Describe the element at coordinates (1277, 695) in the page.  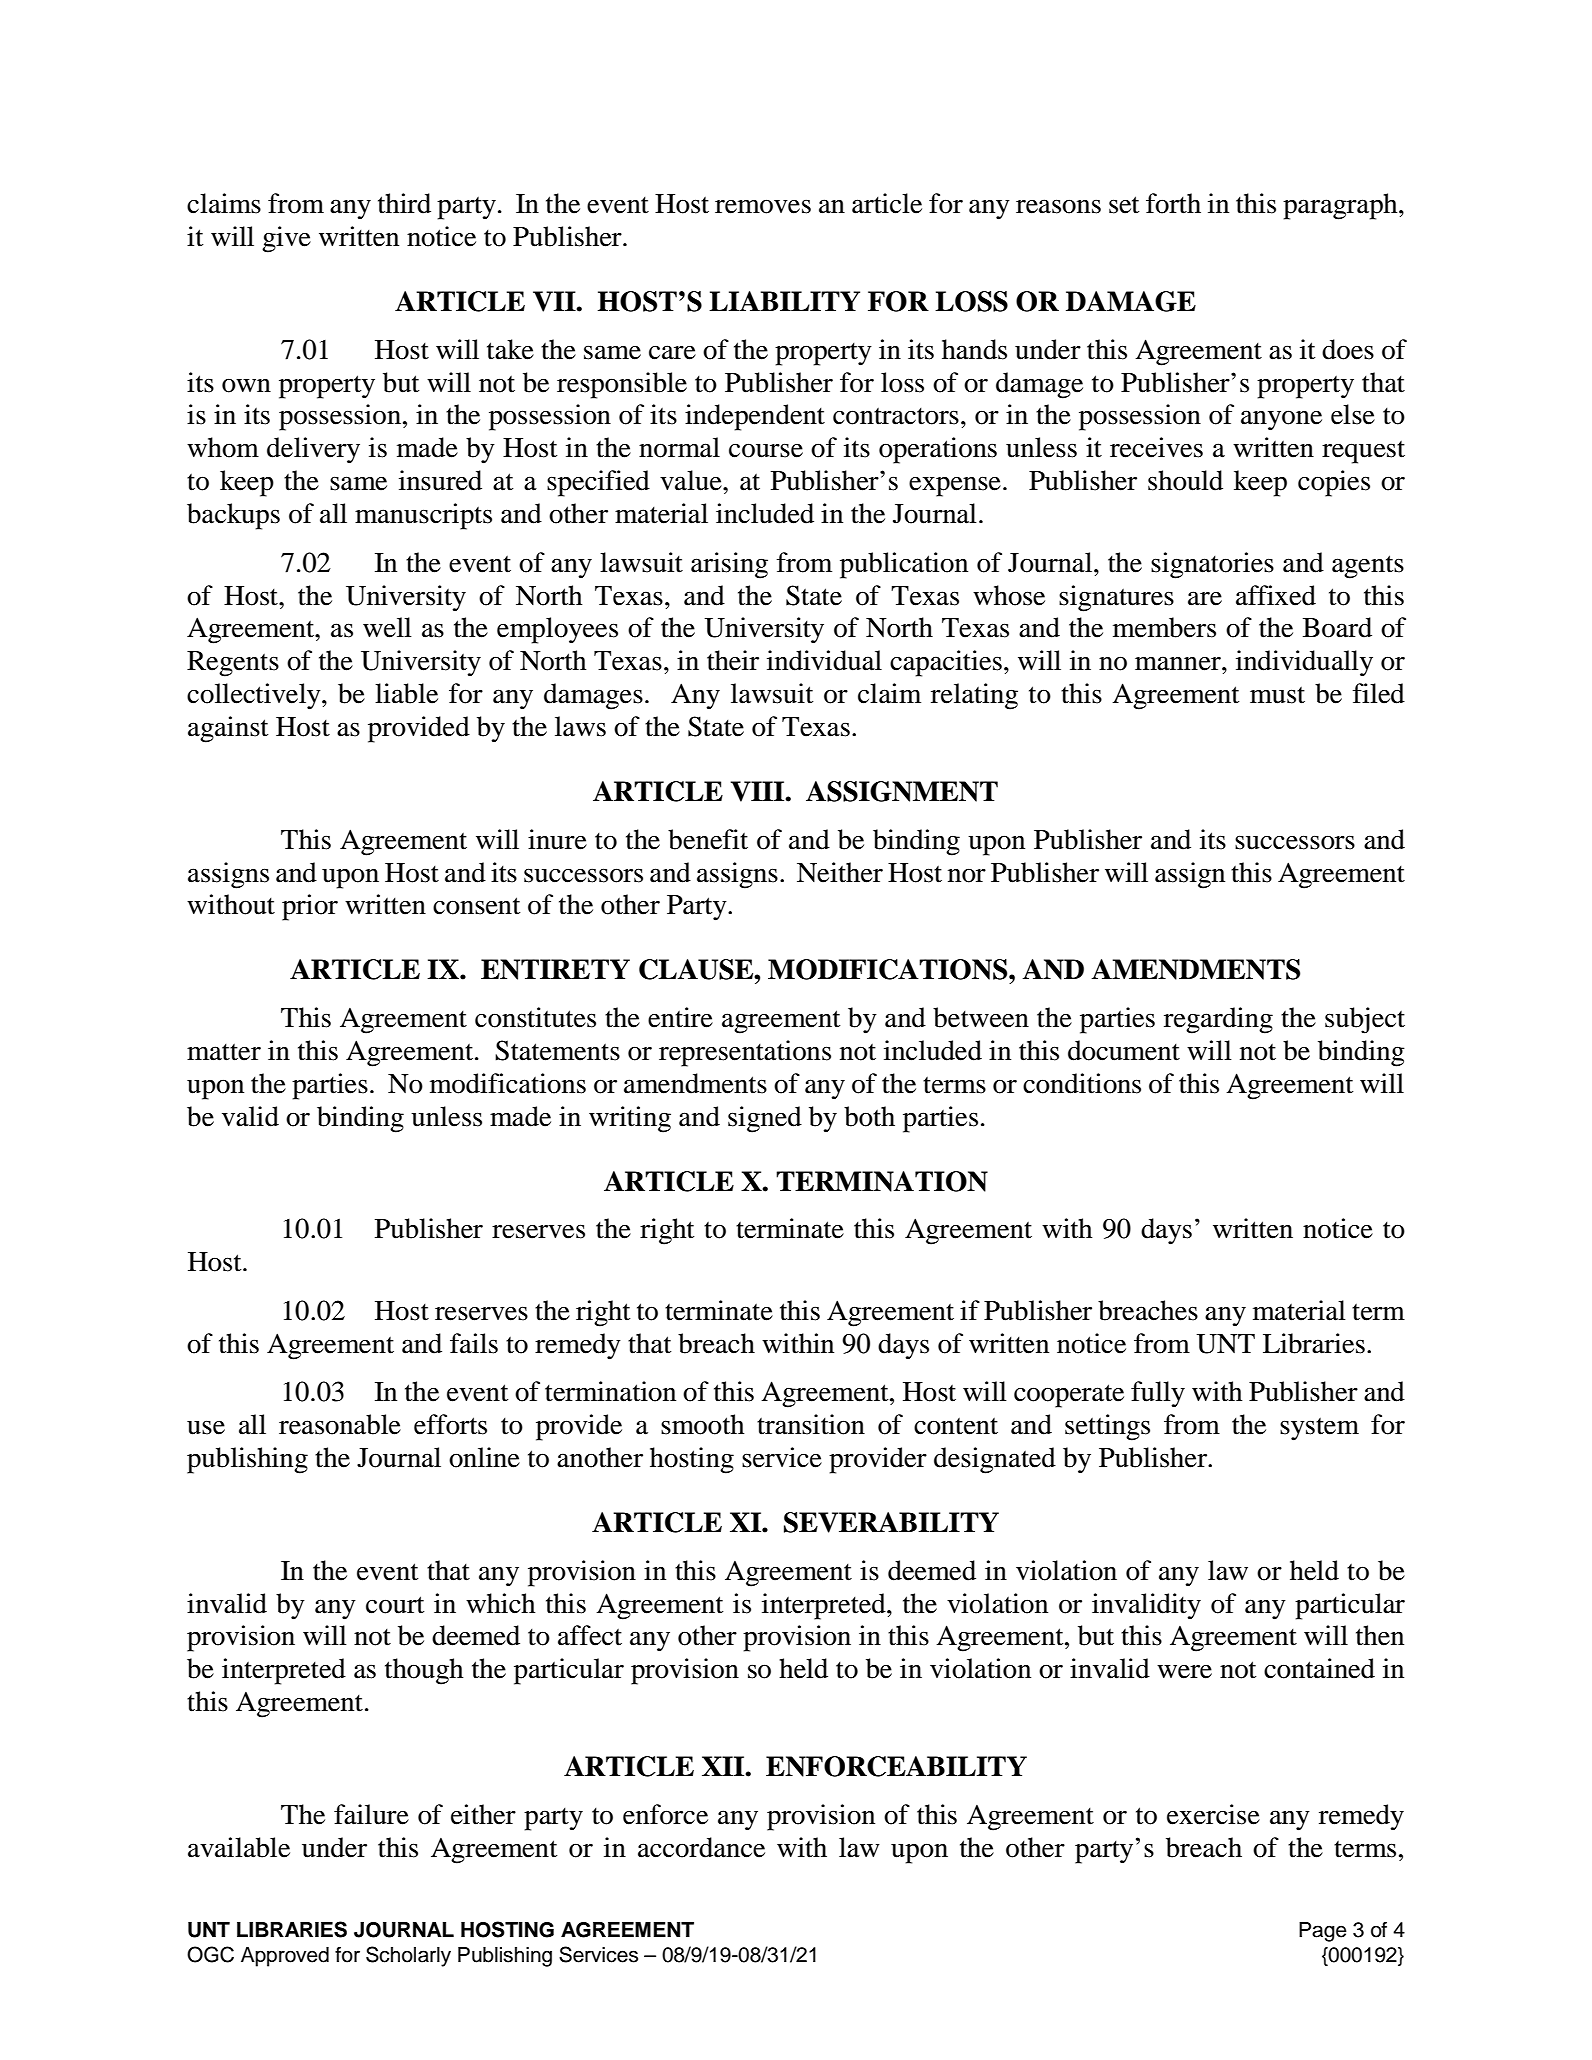
I see `must` at that location.
